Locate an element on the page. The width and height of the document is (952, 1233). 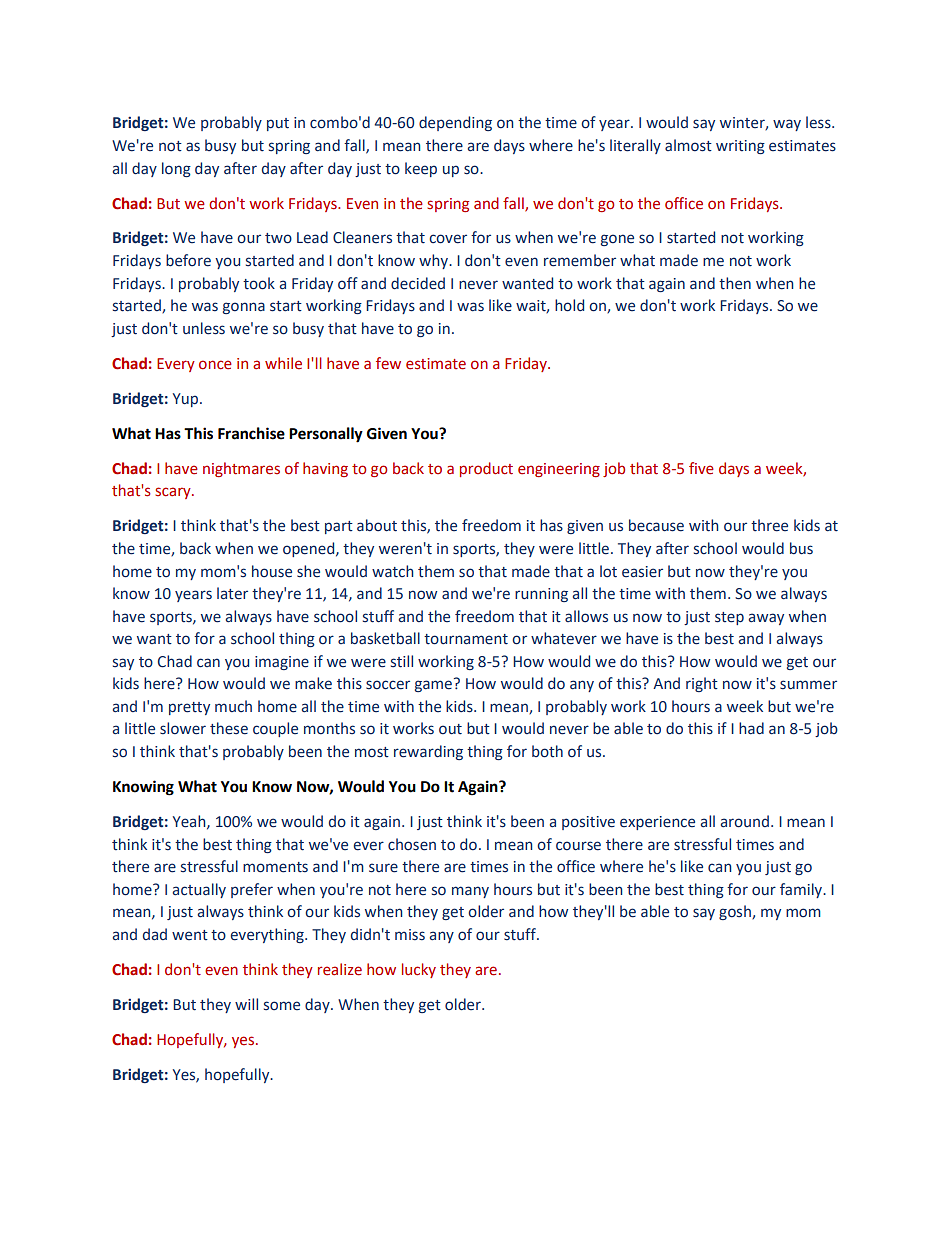
gonna is located at coordinates (244, 308).
